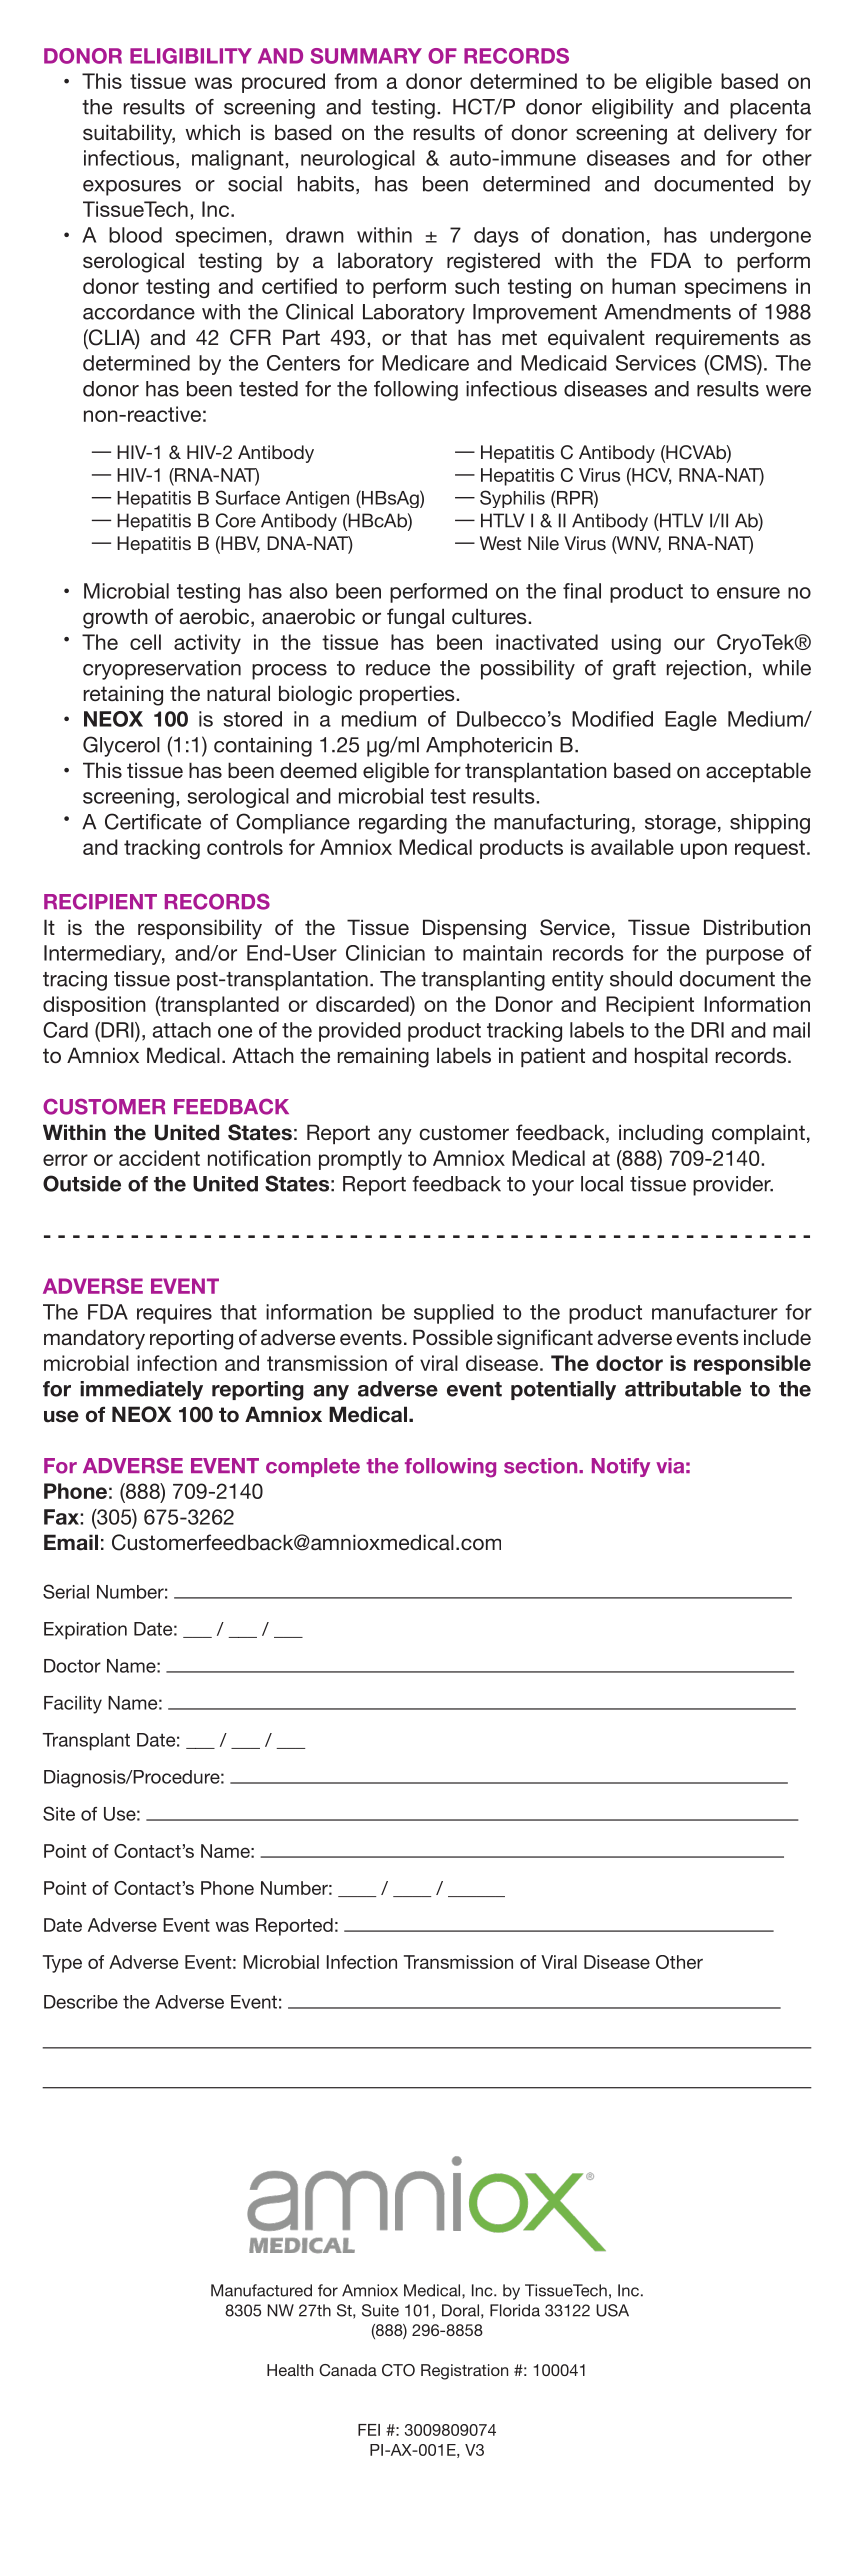 The width and height of the screenshot is (854, 2563). What do you see at coordinates (740, 134) in the screenshot?
I see `delivery` at bounding box center [740, 134].
